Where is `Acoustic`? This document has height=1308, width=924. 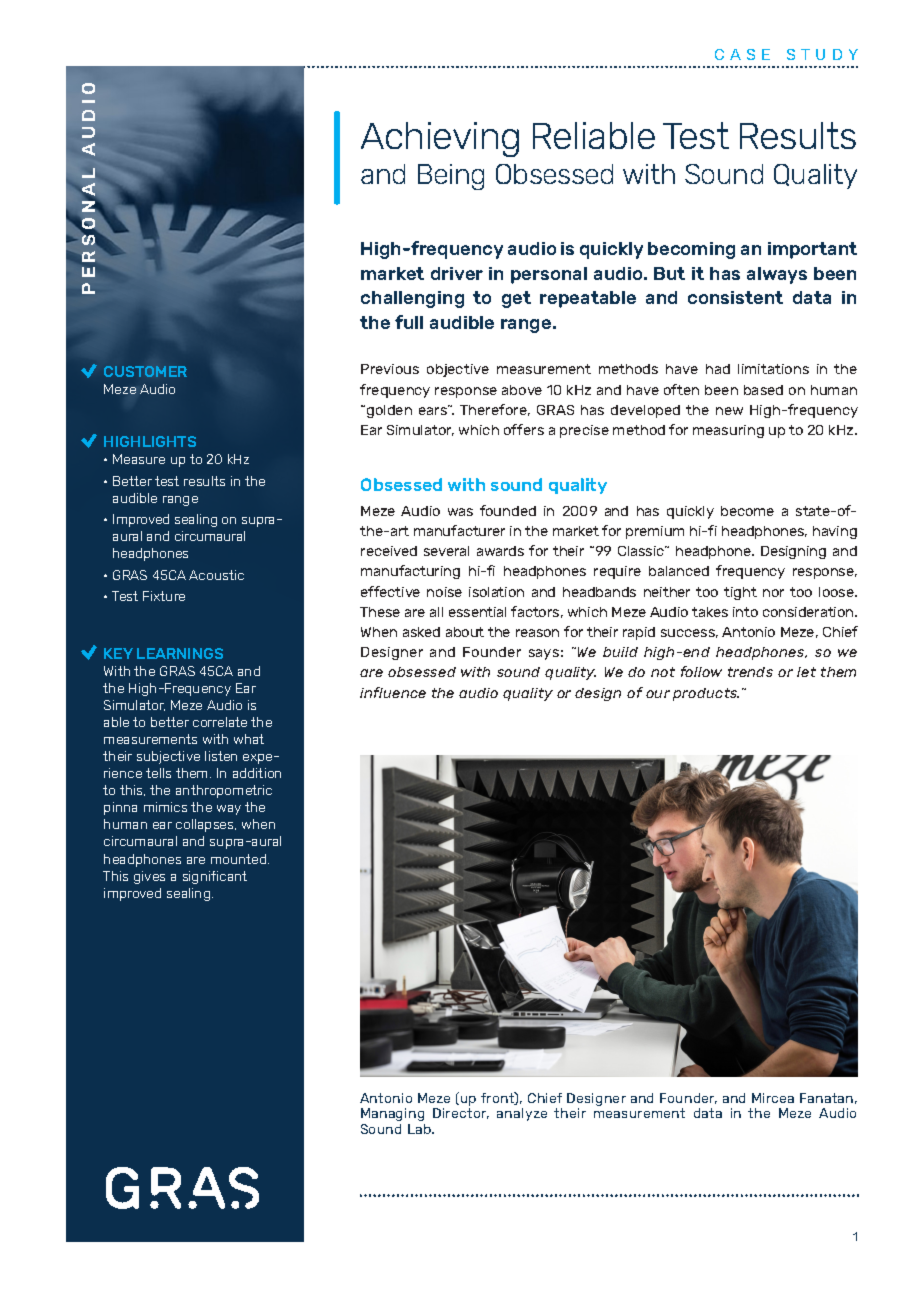 Acoustic is located at coordinates (216, 575).
